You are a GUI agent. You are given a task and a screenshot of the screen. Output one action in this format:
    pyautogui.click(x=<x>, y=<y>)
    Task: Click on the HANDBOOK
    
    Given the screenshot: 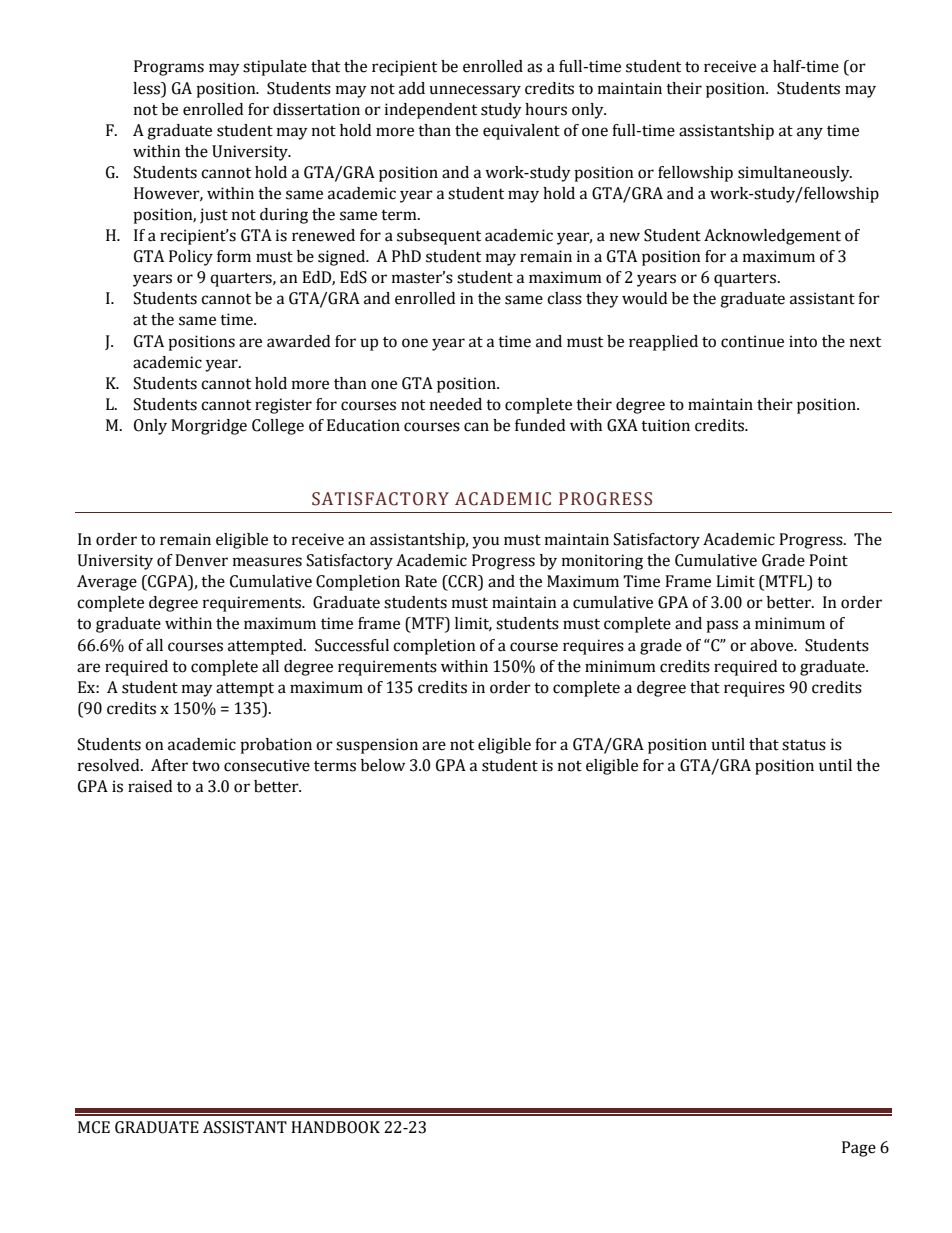 What is the action you would take?
    pyautogui.click(x=335, y=1127)
